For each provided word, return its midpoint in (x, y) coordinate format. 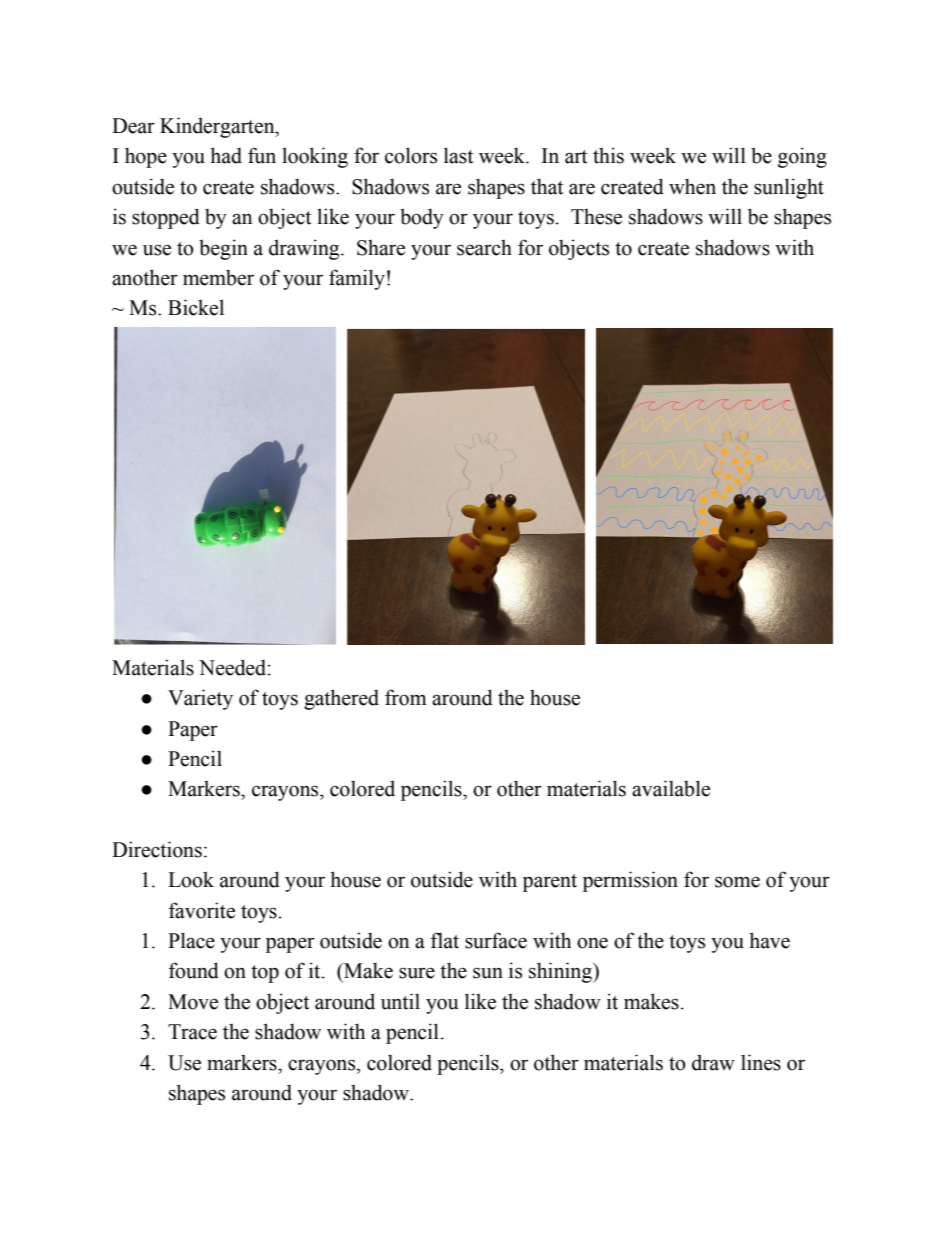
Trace (192, 1032)
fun (262, 155)
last (458, 155)
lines (761, 1062)
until (400, 1001)
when (692, 186)
